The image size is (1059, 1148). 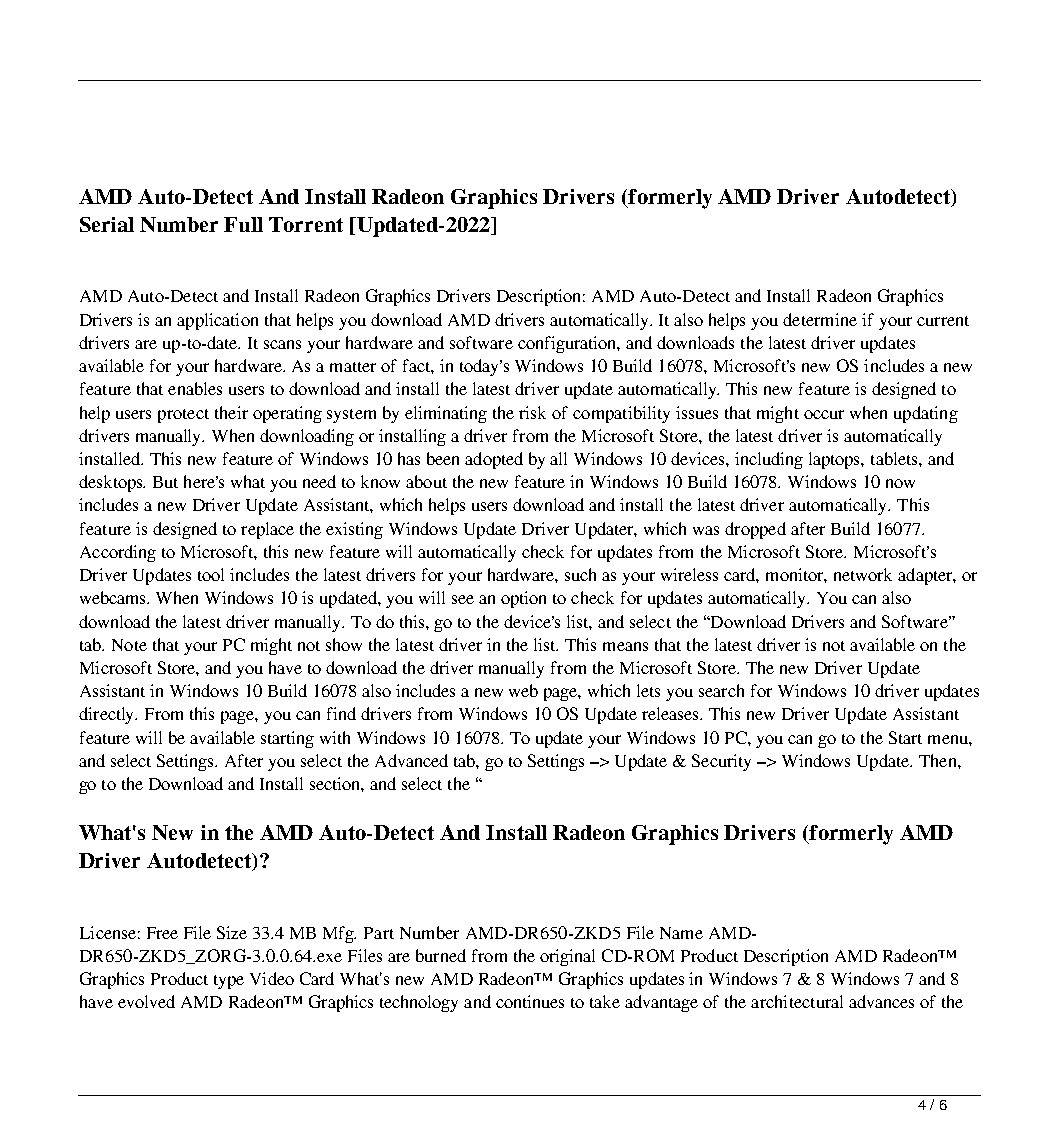 What do you see at coordinates (229, 982) in the page?
I see `type` at bounding box center [229, 982].
